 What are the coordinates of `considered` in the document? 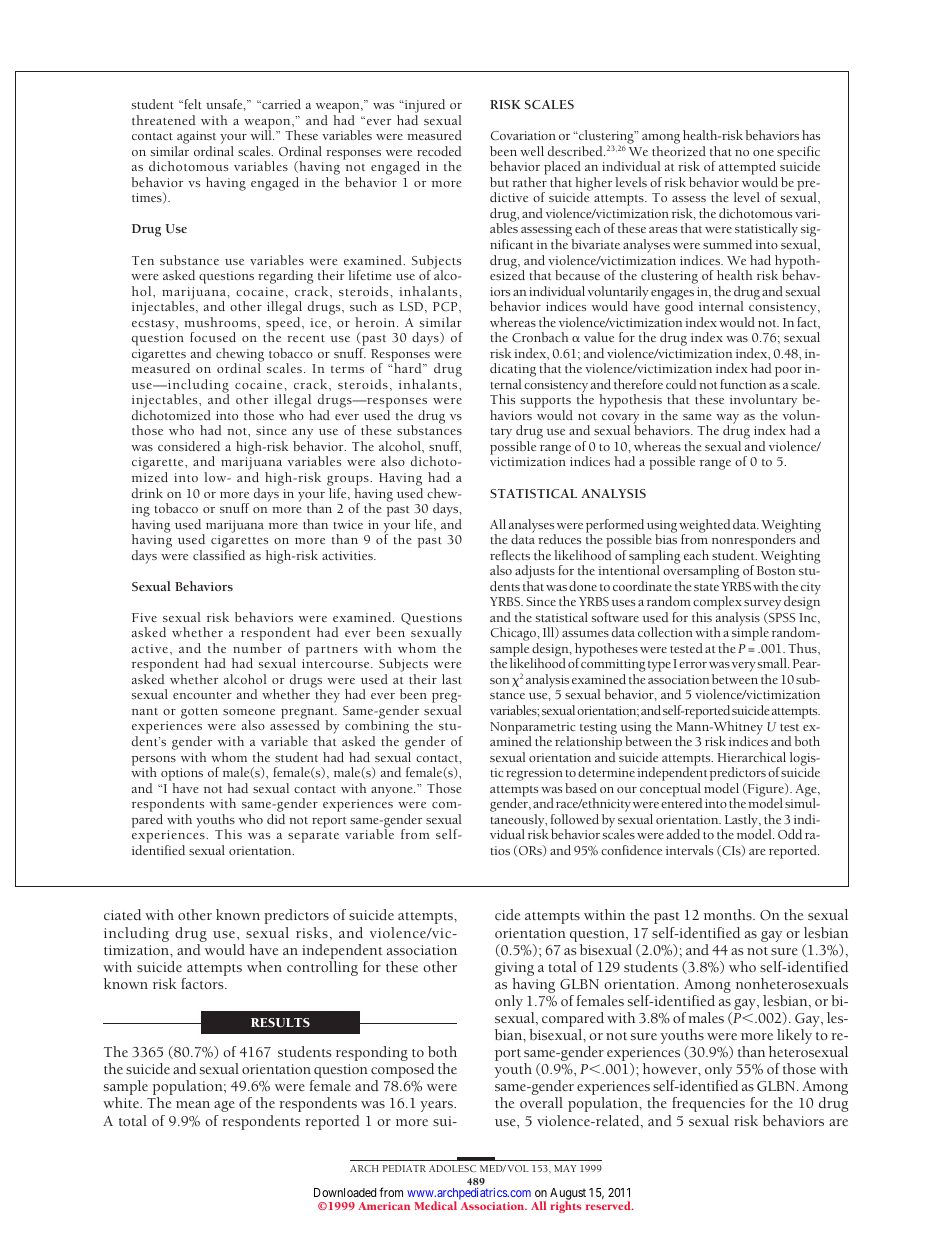 It's located at (189, 446).
